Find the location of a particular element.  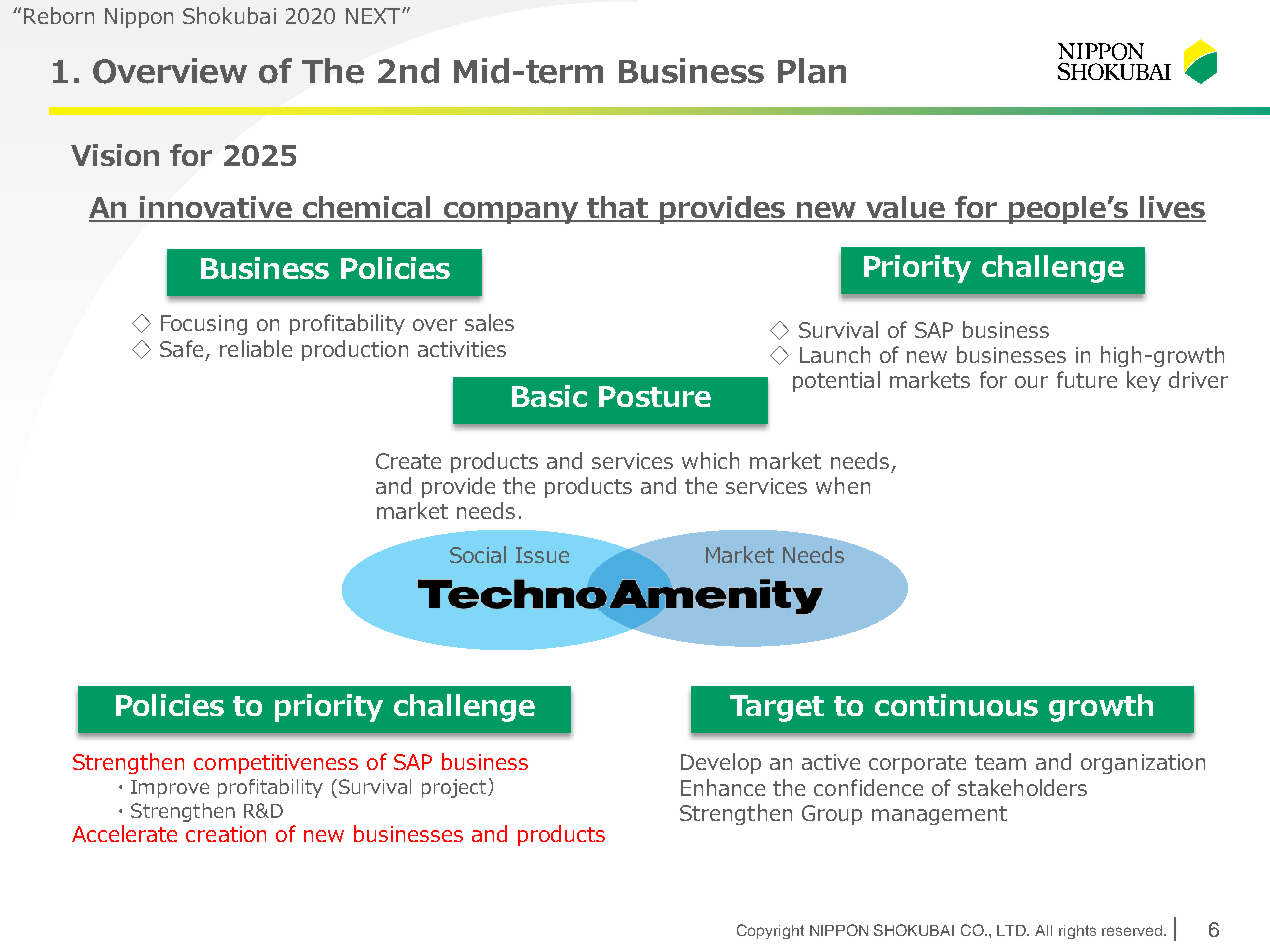

lives is located at coordinates (1172, 208).
